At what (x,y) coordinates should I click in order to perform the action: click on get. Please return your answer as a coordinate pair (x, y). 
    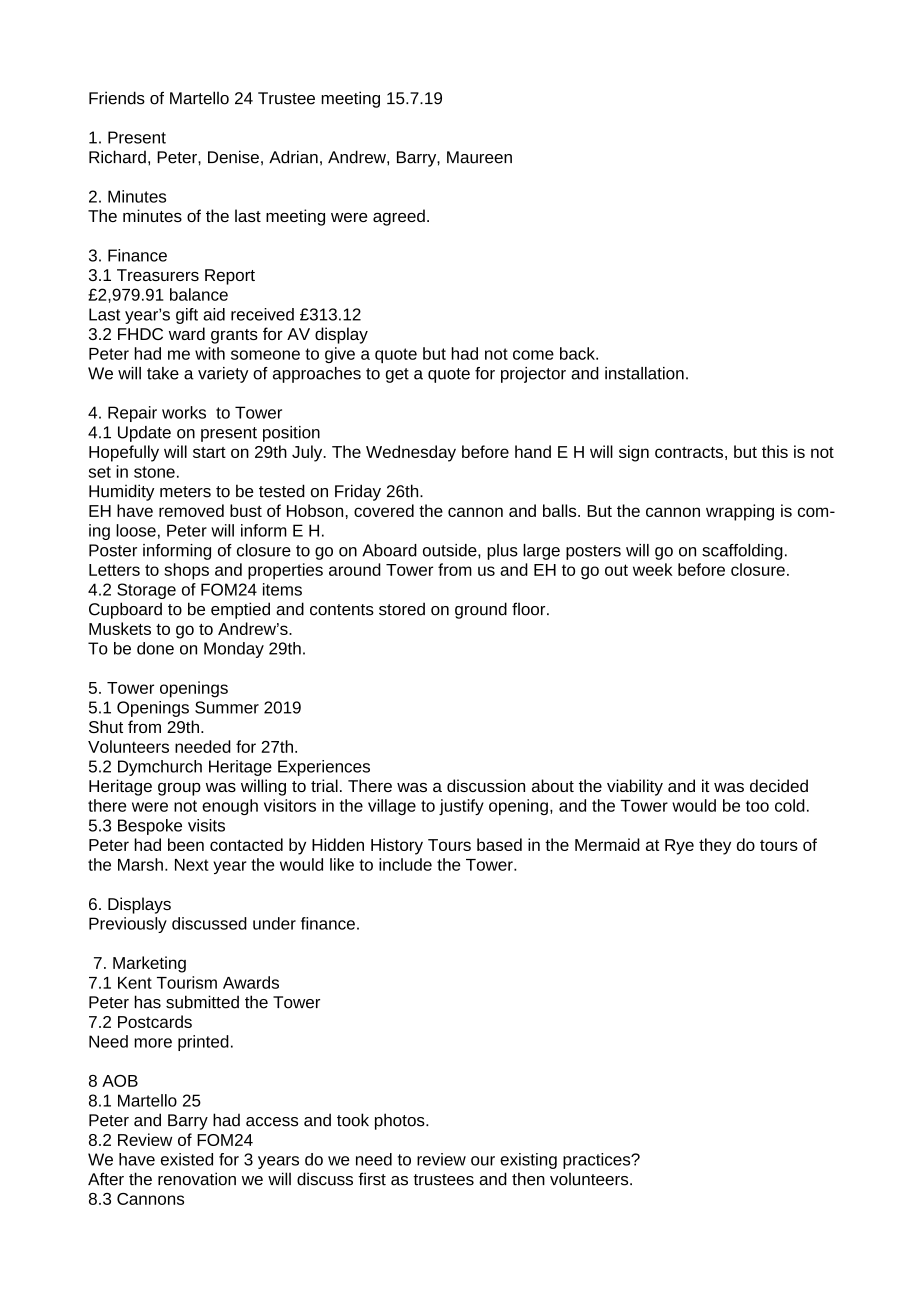
    Looking at the image, I should click on (397, 375).
